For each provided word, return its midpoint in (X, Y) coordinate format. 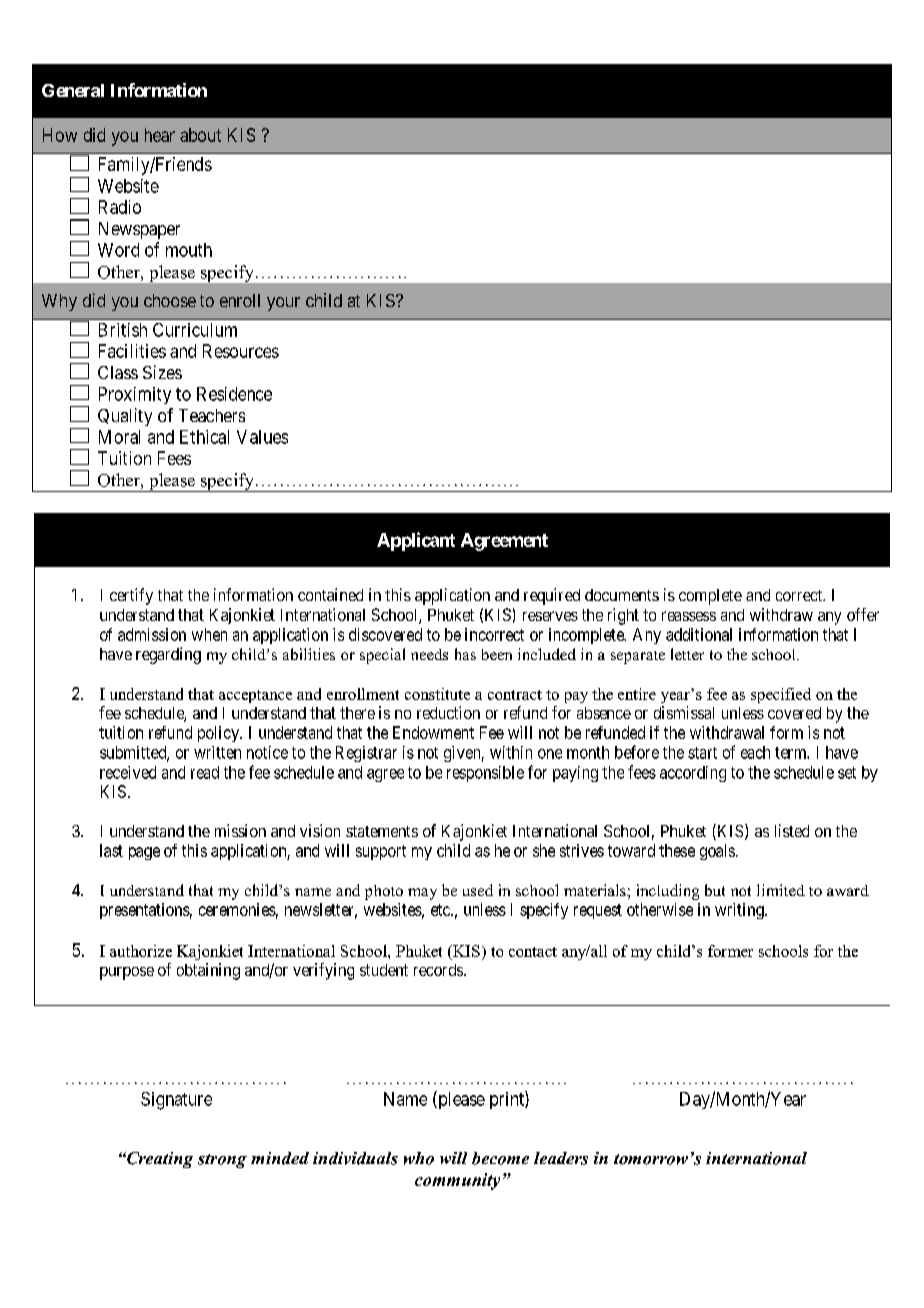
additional (699, 634)
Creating (159, 1160)
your (283, 304)
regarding (168, 655)
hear (160, 135)
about (200, 135)
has (465, 654)
